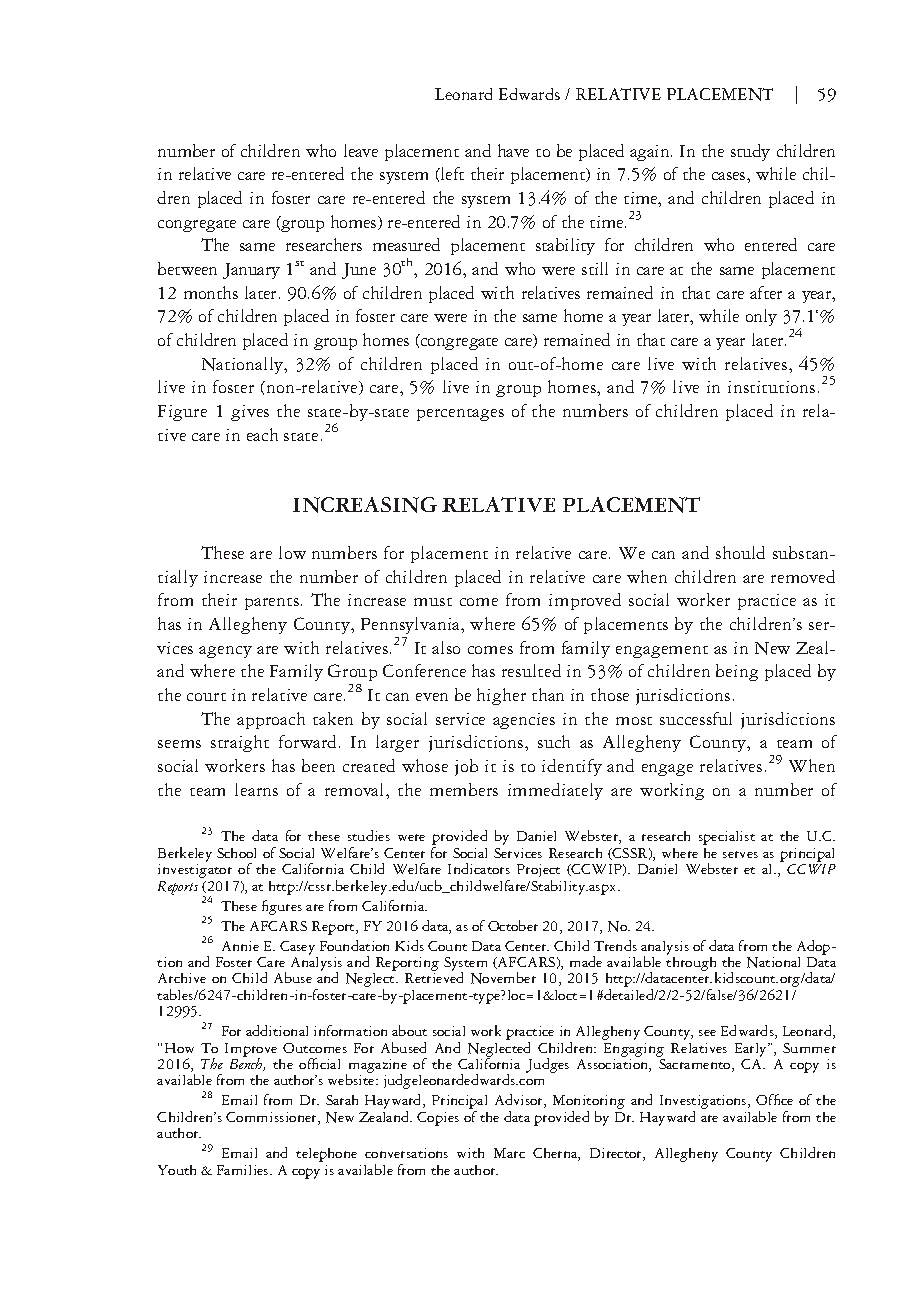 This screenshot has height=1316, width=921. I want to click on cases, so click(730, 176).
